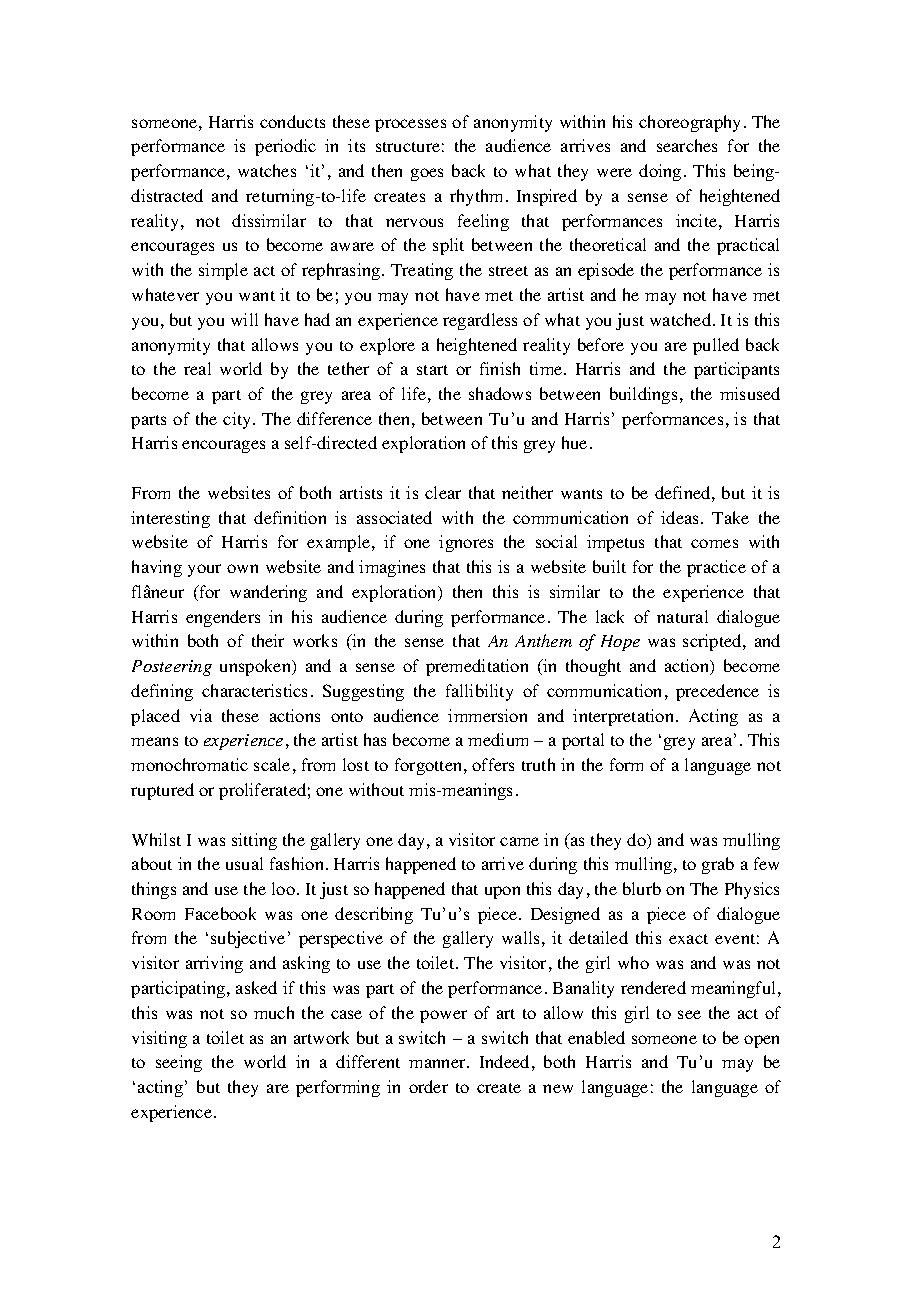 The width and height of the document is (924, 1308). What do you see at coordinates (267, 170) in the document?
I see `watches` at bounding box center [267, 170].
